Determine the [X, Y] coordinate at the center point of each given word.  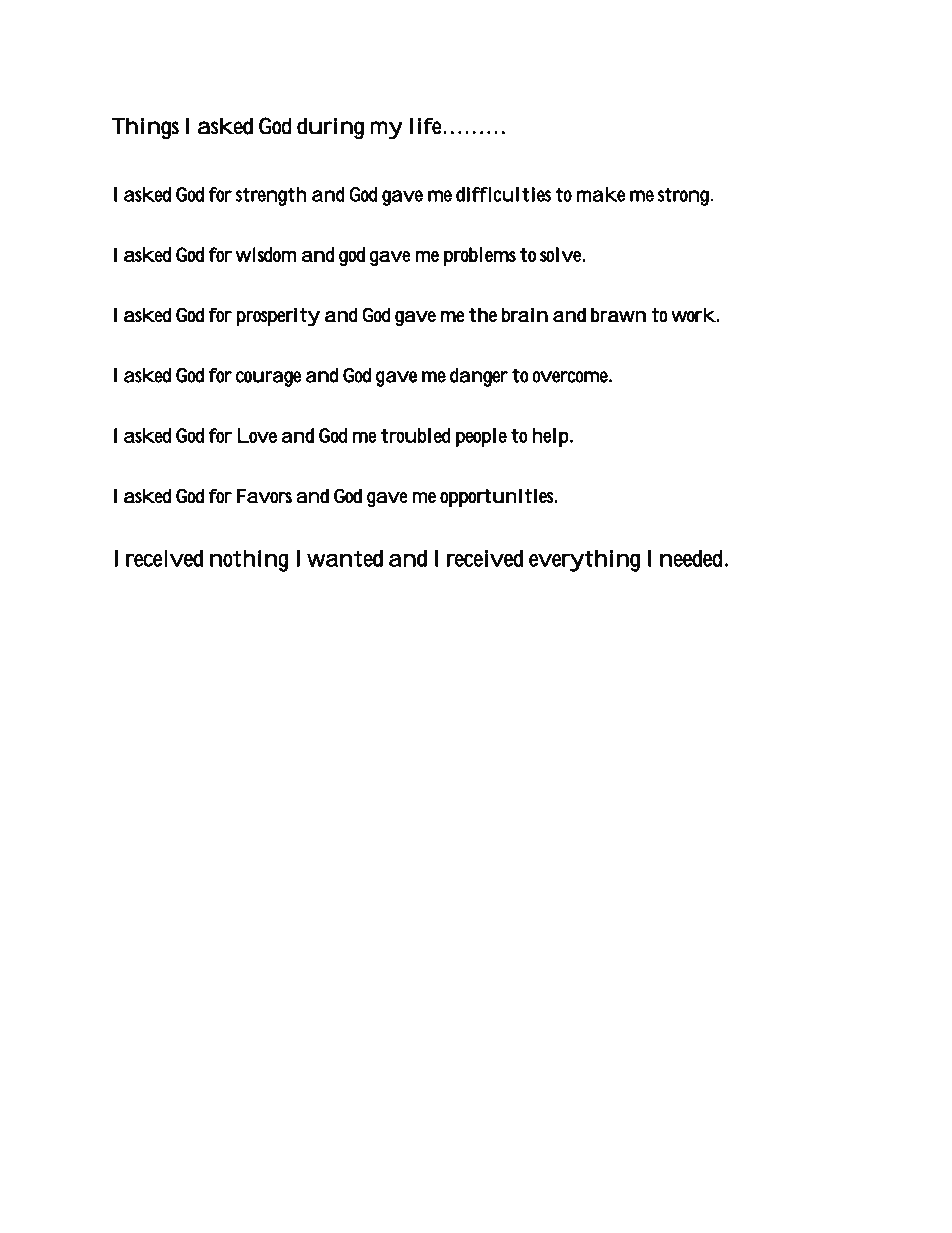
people [481, 437]
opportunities [498, 498]
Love [257, 435]
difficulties [503, 194]
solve [561, 254]
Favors [264, 496]
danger [479, 377]
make [601, 194]
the [483, 314]
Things [145, 128]
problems [480, 256]
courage [268, 379]
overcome [570, 377]
